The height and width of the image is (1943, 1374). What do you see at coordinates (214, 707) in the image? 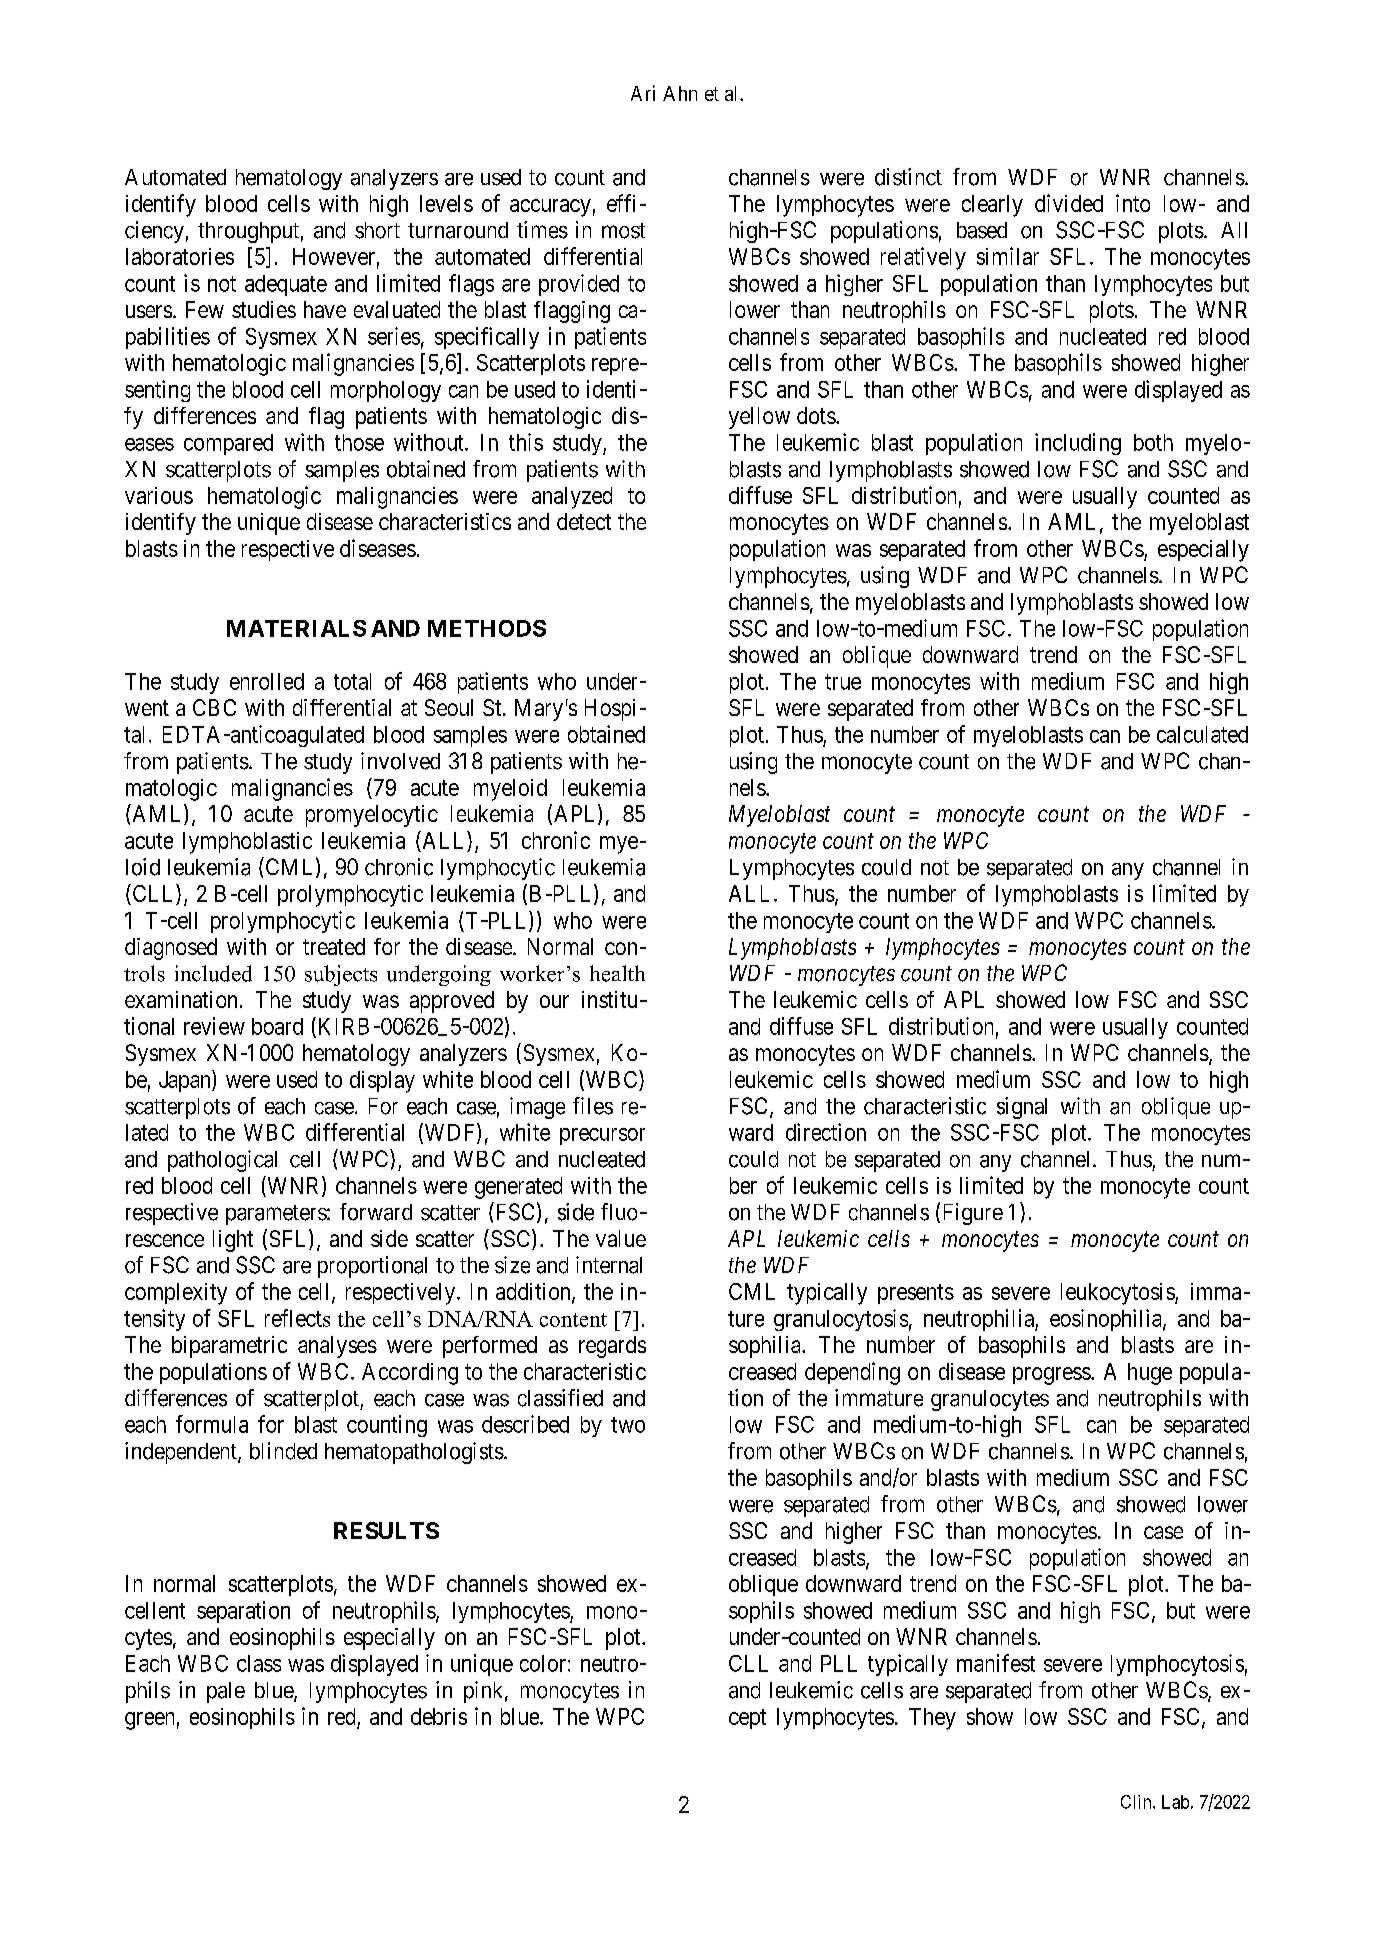
I see `CBC` at bounding box center [214, 707].
